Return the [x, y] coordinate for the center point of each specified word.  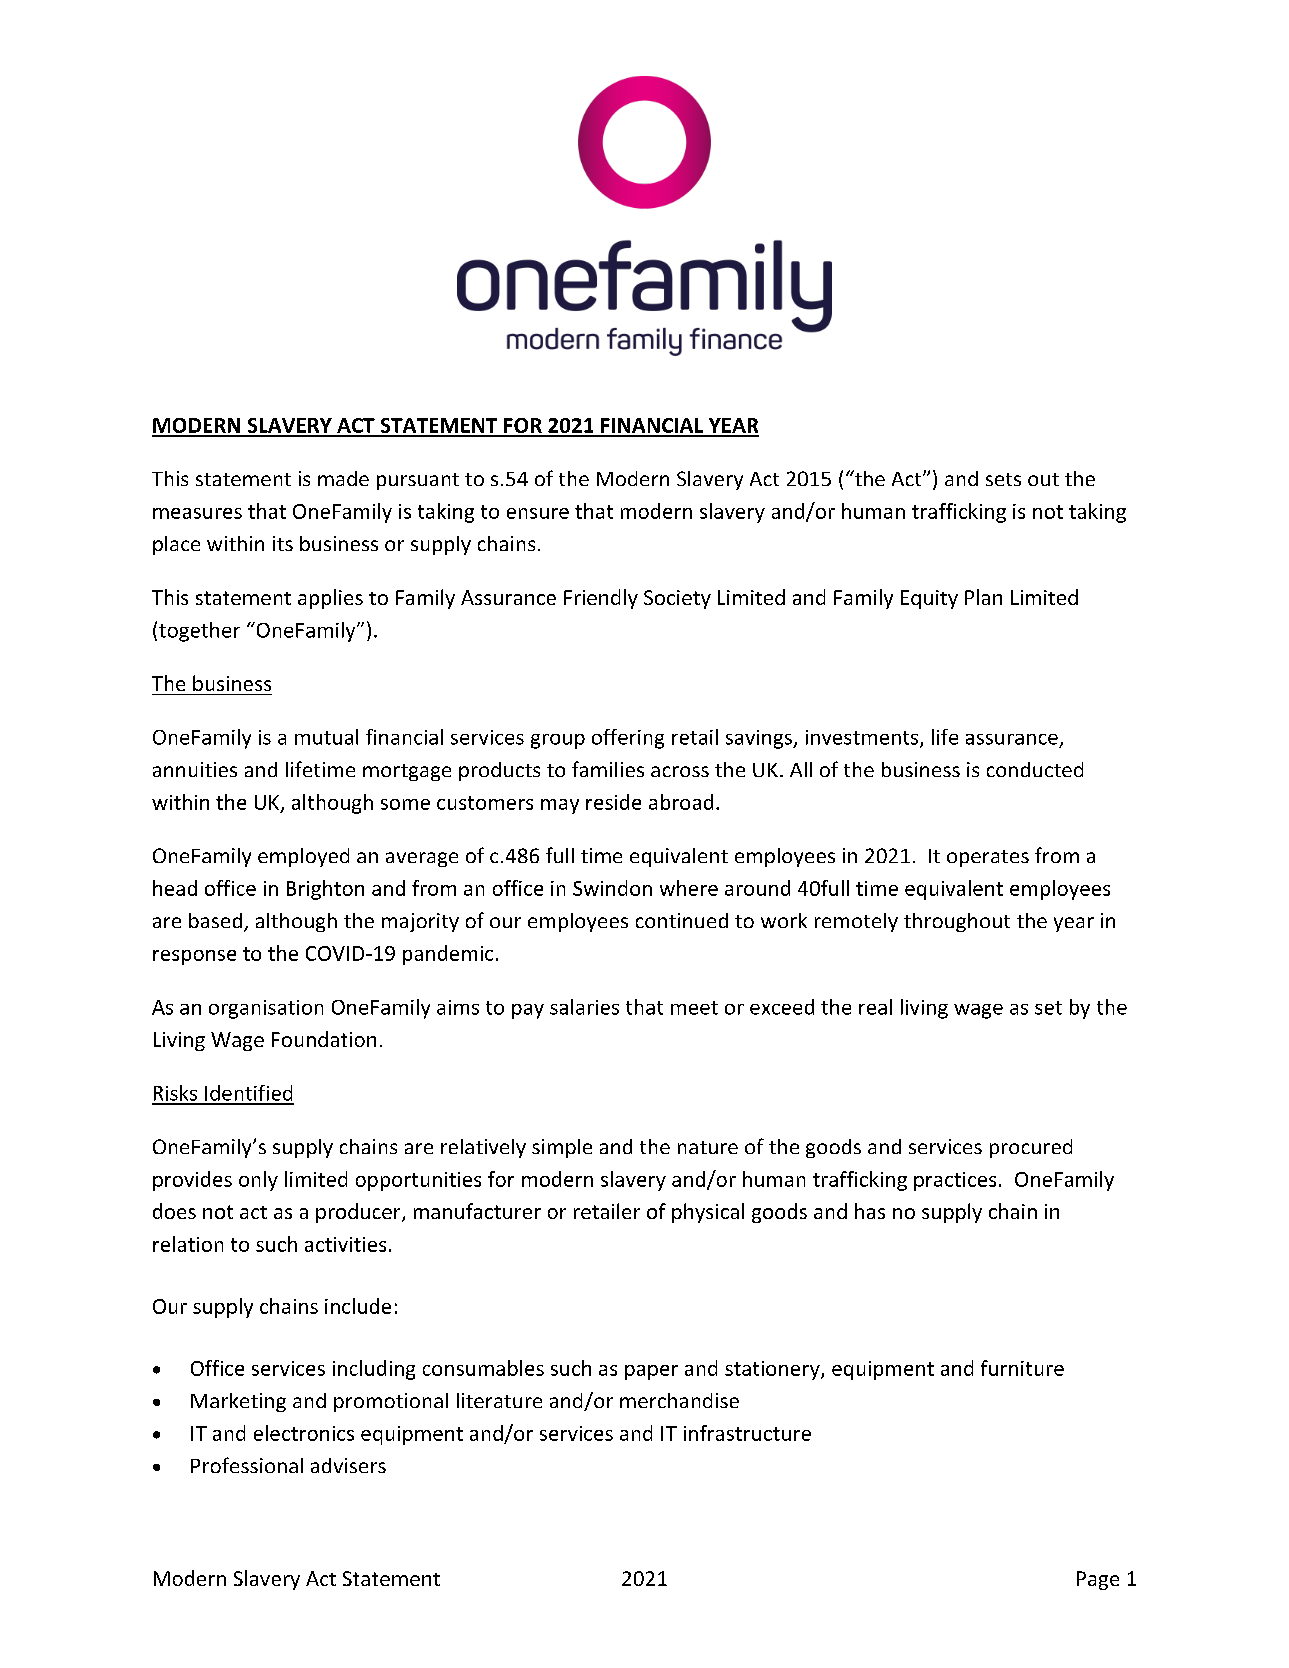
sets [1003, 479]
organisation [266, 1009]
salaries [584, 1007]
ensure [538, 513]
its [283, 543]
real [875, 1007]
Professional [247, 1465]
